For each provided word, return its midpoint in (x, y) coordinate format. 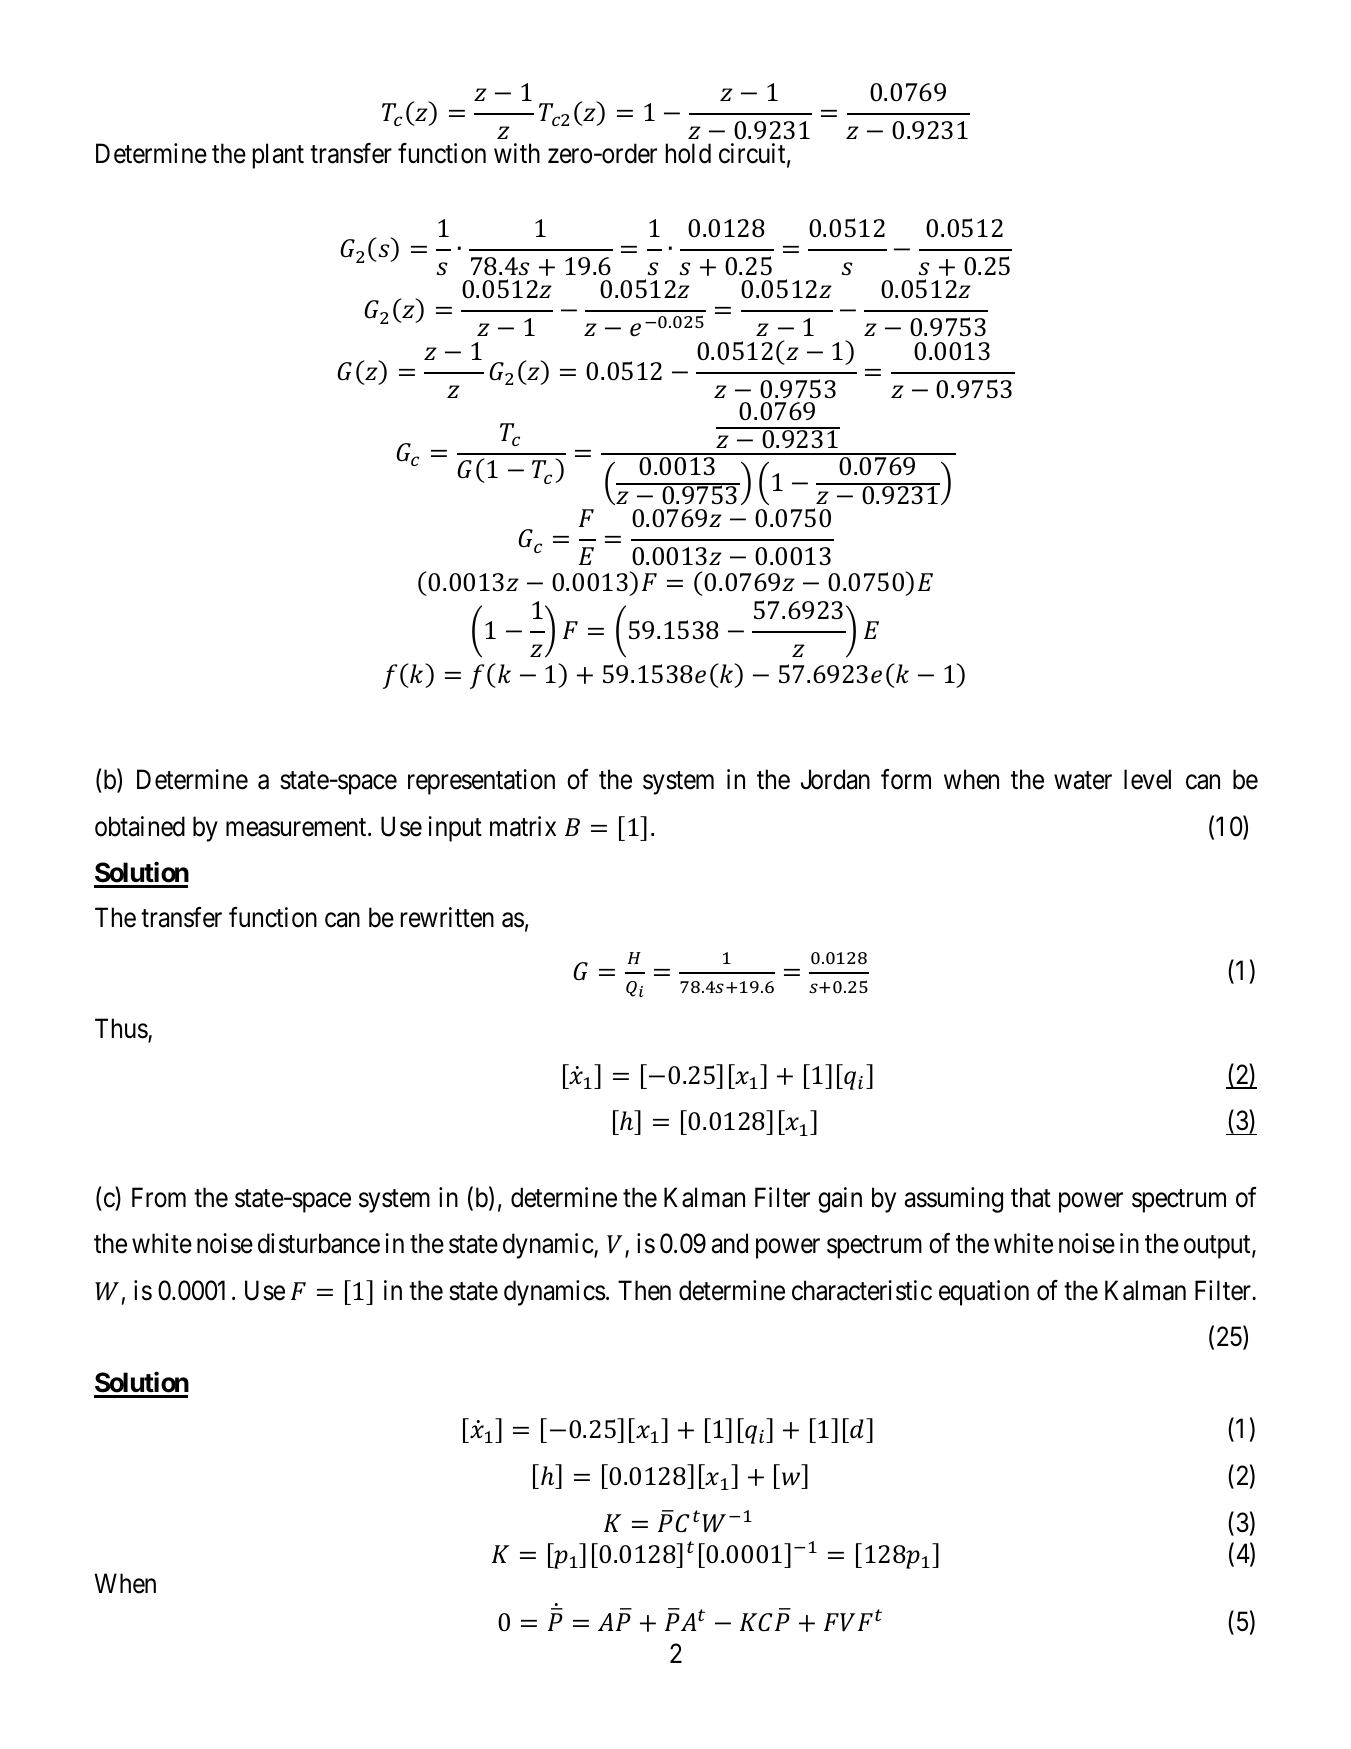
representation (481, 782)
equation (984, 1293)
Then (644, 1290)
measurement (297, 827)
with (517, 153)
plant (278, 156)
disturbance (319, 1243)
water (1083, 781)
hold (688, 153)
